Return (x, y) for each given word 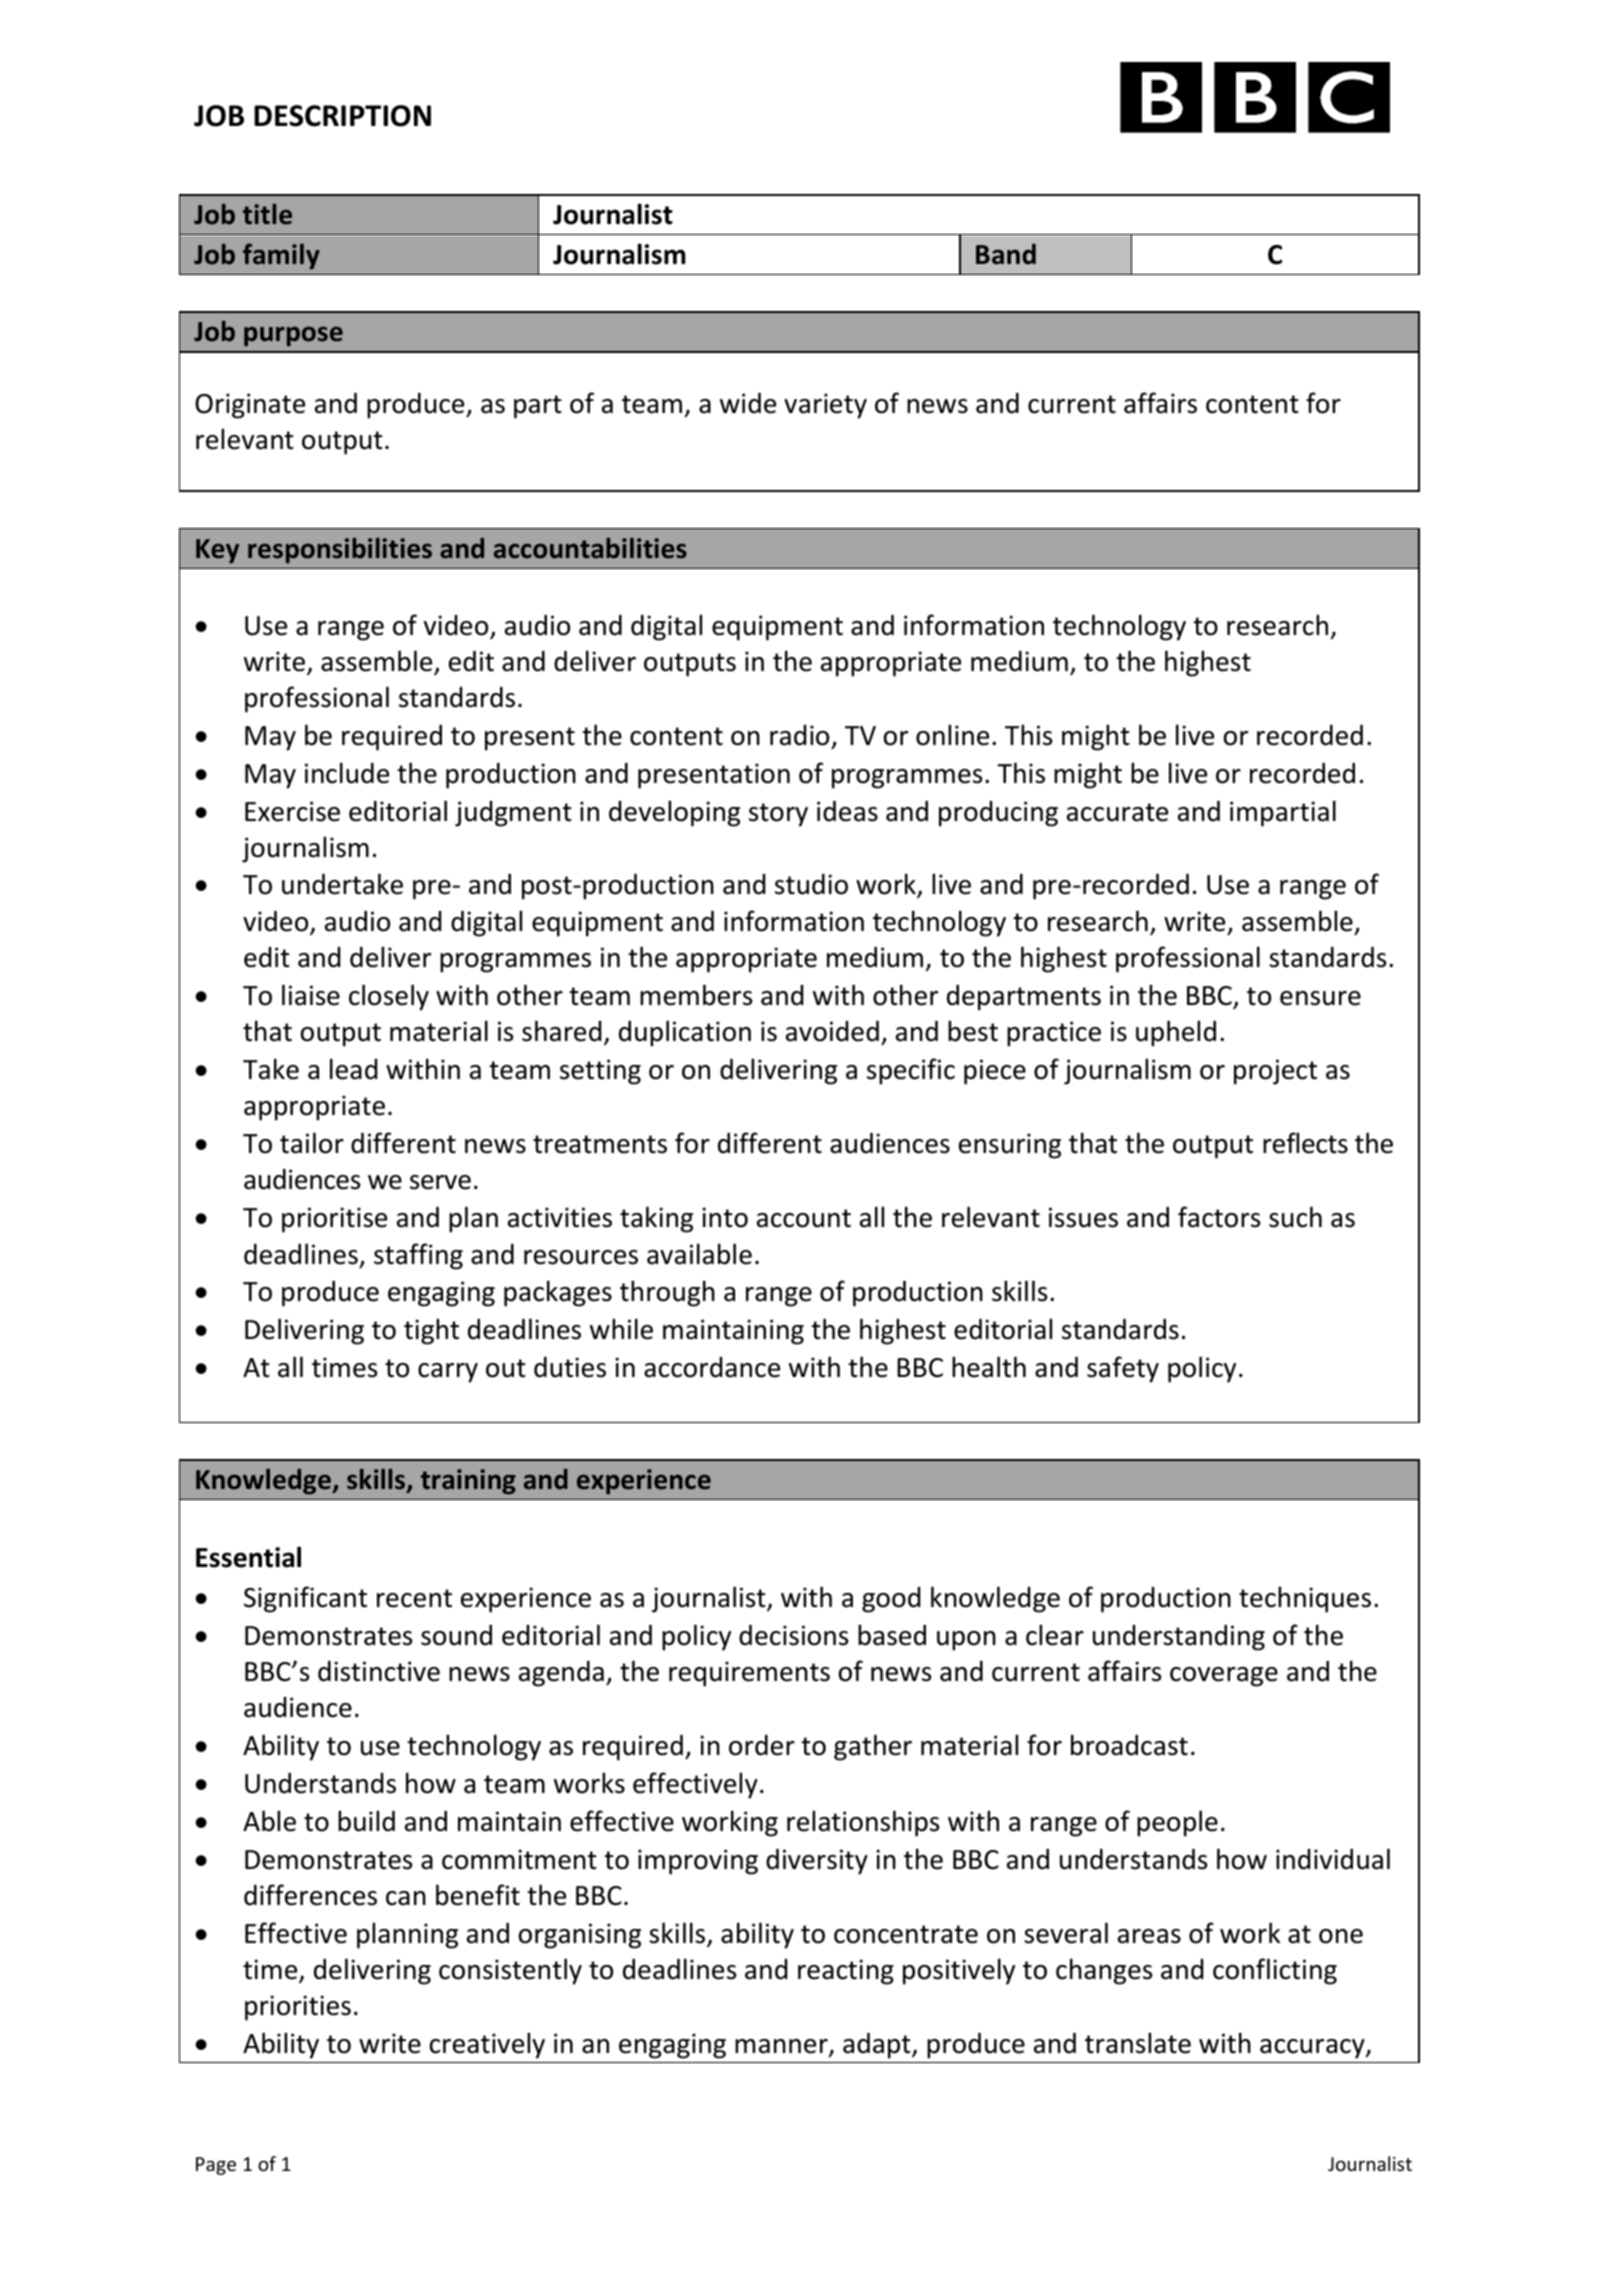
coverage (1224, 1677)
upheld (1176, 1033)
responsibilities (340, 550)
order (762, 1745)
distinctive (379, 1671)
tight (431, 1331)
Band (1006, 254)
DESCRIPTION (342, 116)
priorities (298, 2008)
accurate (1117, 812)
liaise (311, 995)
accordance (712, 1367)
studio (811, 884)
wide (748, 403)
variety (825, 406)
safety (1123, 1369)
